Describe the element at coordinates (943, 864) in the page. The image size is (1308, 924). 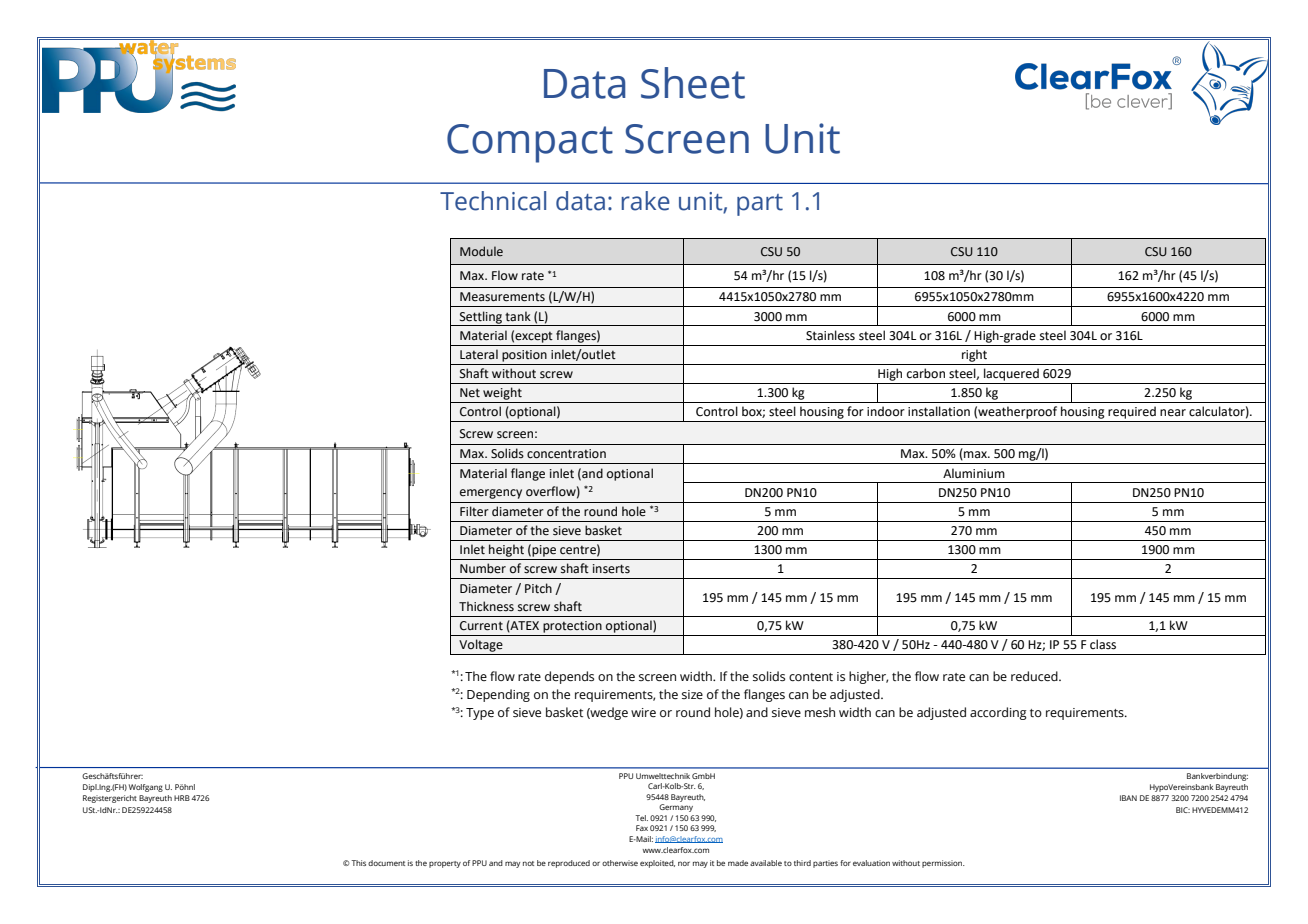
I see `permission` at that location.
